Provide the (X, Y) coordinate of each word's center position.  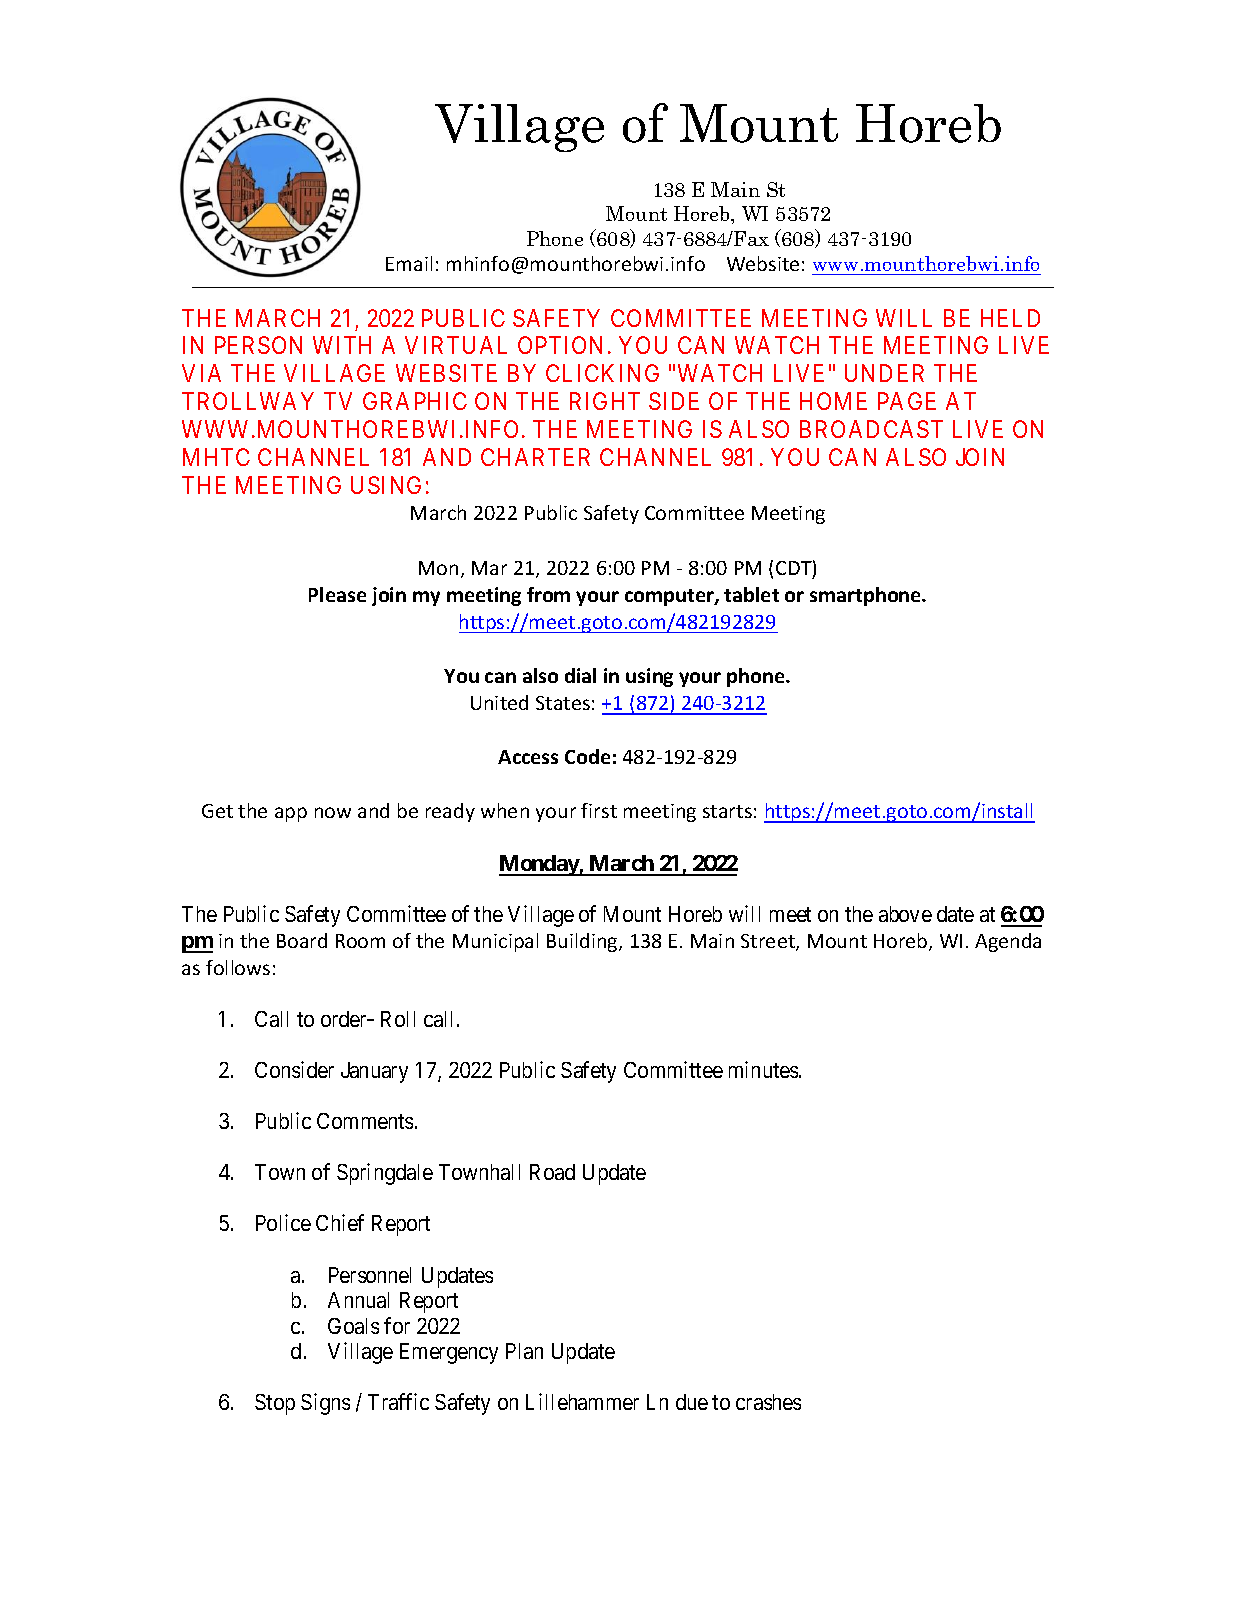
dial (580, 675)
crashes (768, 1402)
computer (670, 597)
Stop (275, 1404)
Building (583, 942)
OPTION (560, 345)
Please (337, 594)
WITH (342, 345)
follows (238, 967)
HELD (1010, 318)
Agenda (1008, 942)
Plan (524, 1351)
